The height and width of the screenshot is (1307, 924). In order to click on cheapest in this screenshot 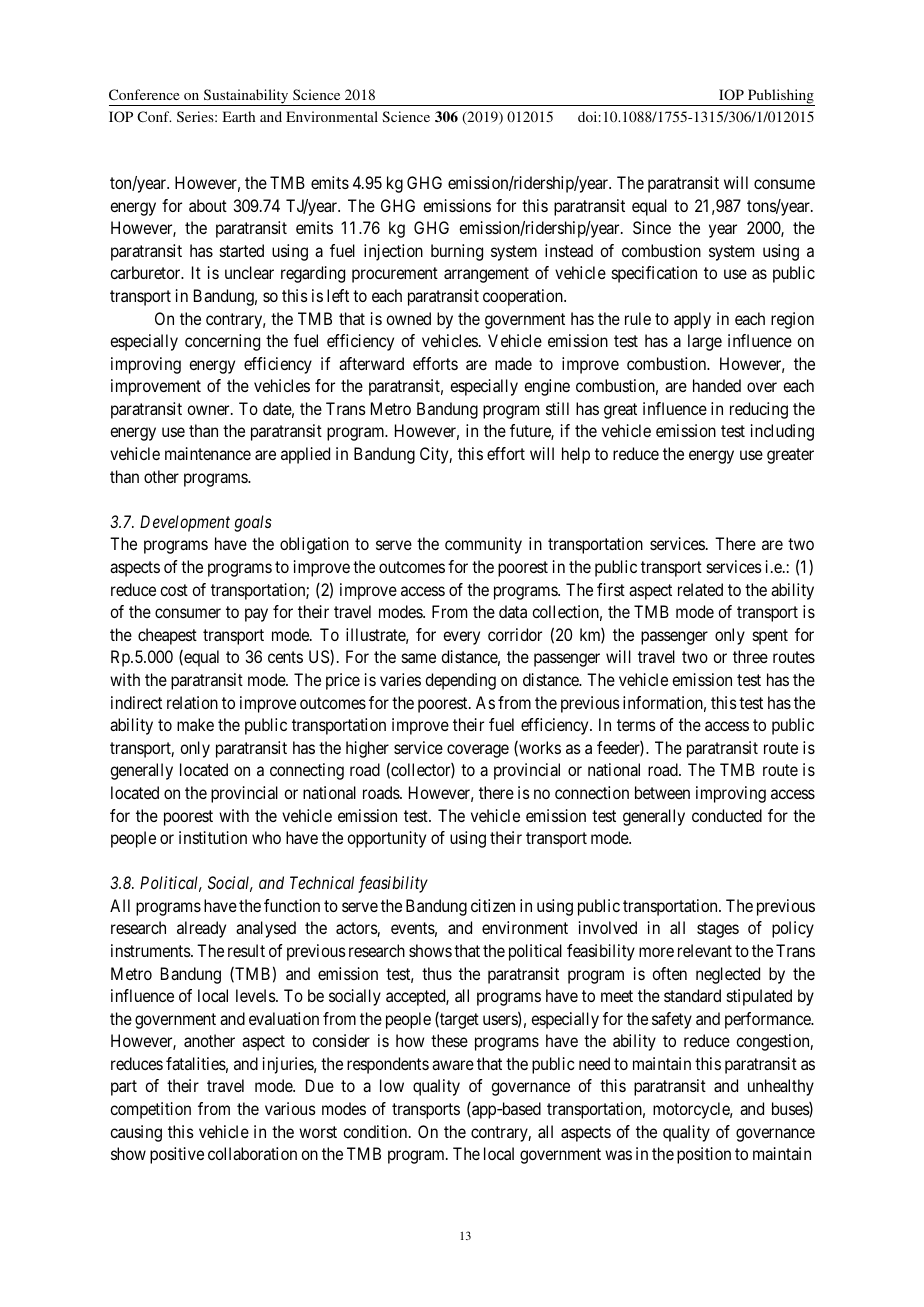, I will do `click(167, 636)`.
